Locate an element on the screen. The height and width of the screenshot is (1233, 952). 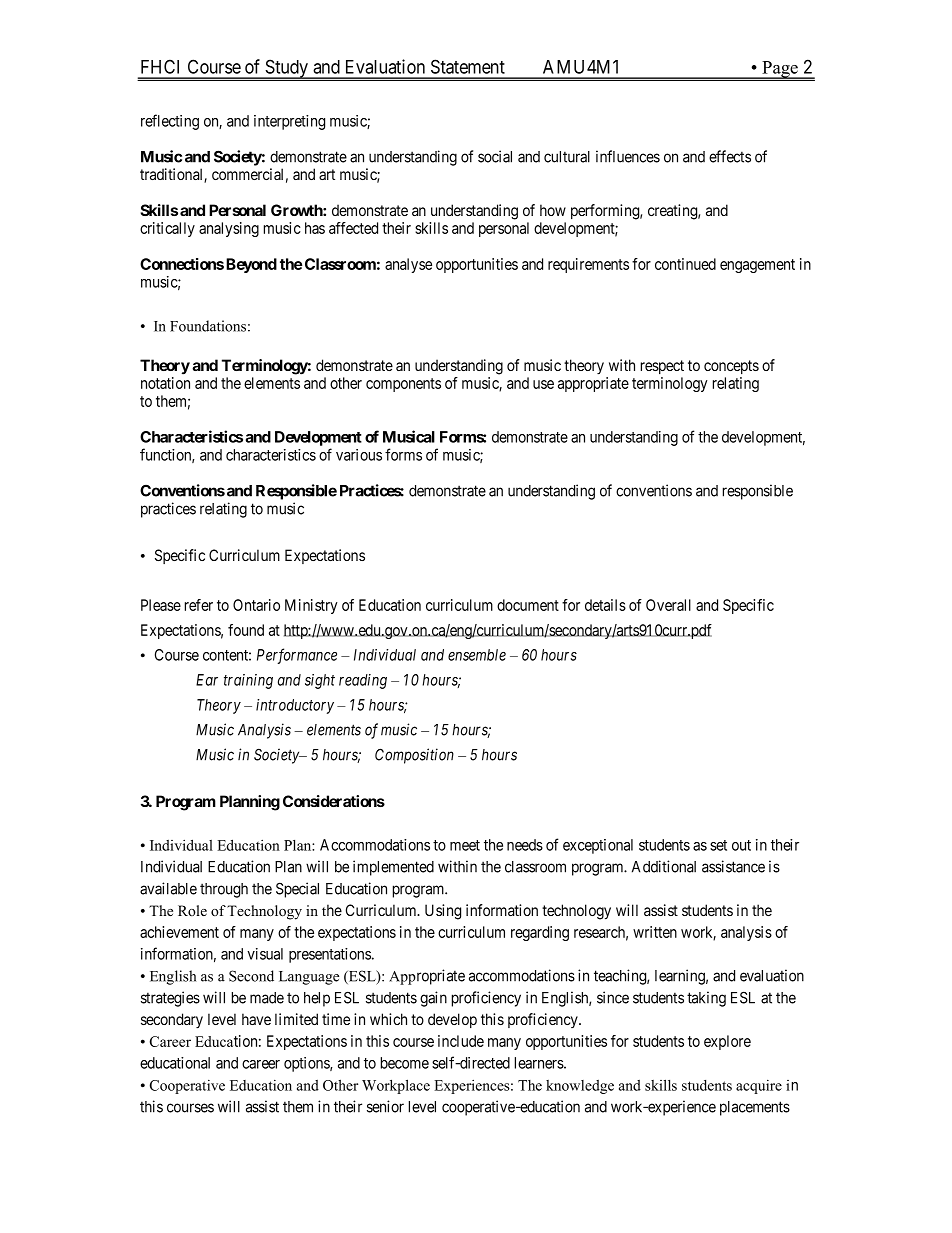
Study is located at coordinates (286, 69).
